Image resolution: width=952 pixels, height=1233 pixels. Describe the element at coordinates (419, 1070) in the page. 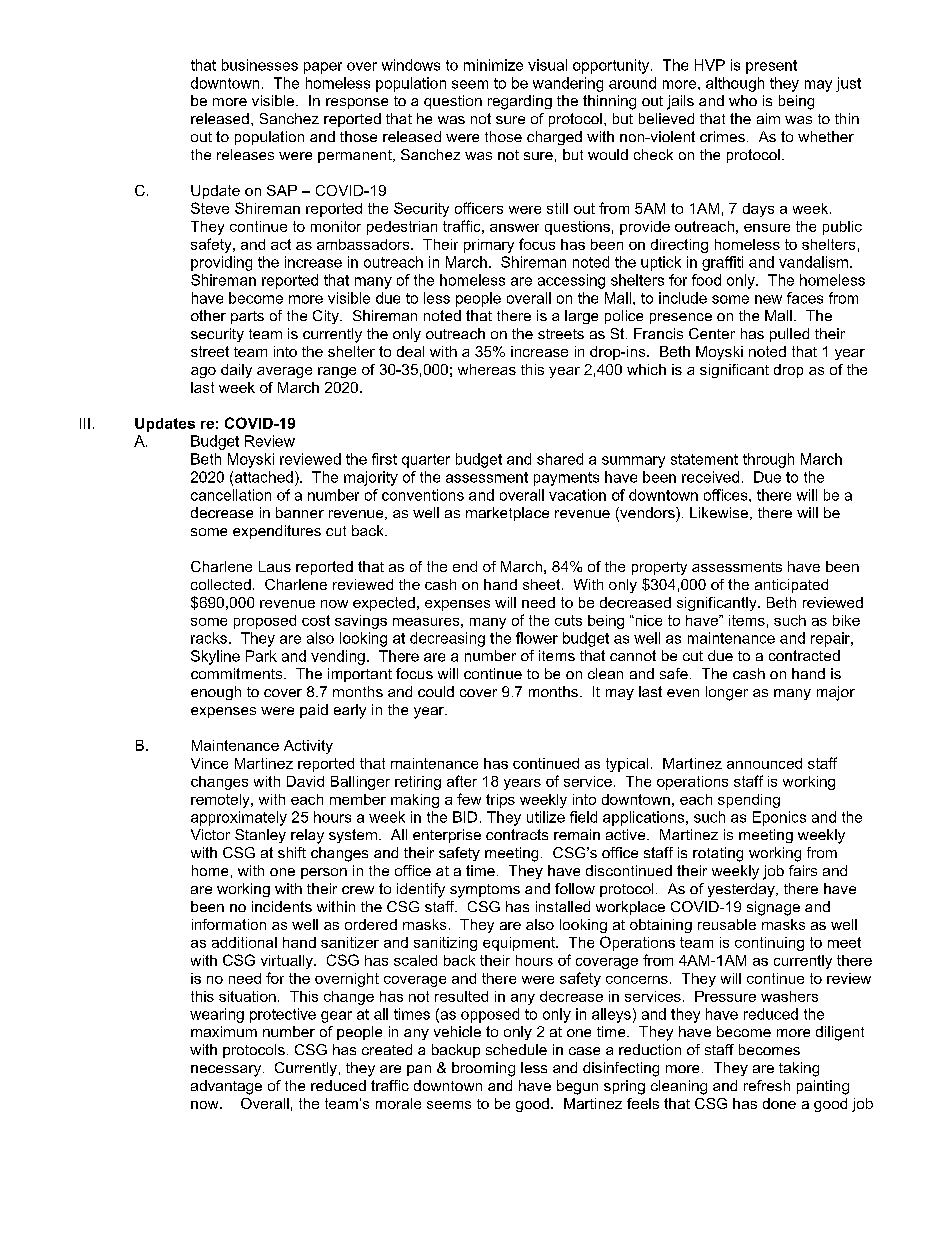

I see `pan` at that location.
